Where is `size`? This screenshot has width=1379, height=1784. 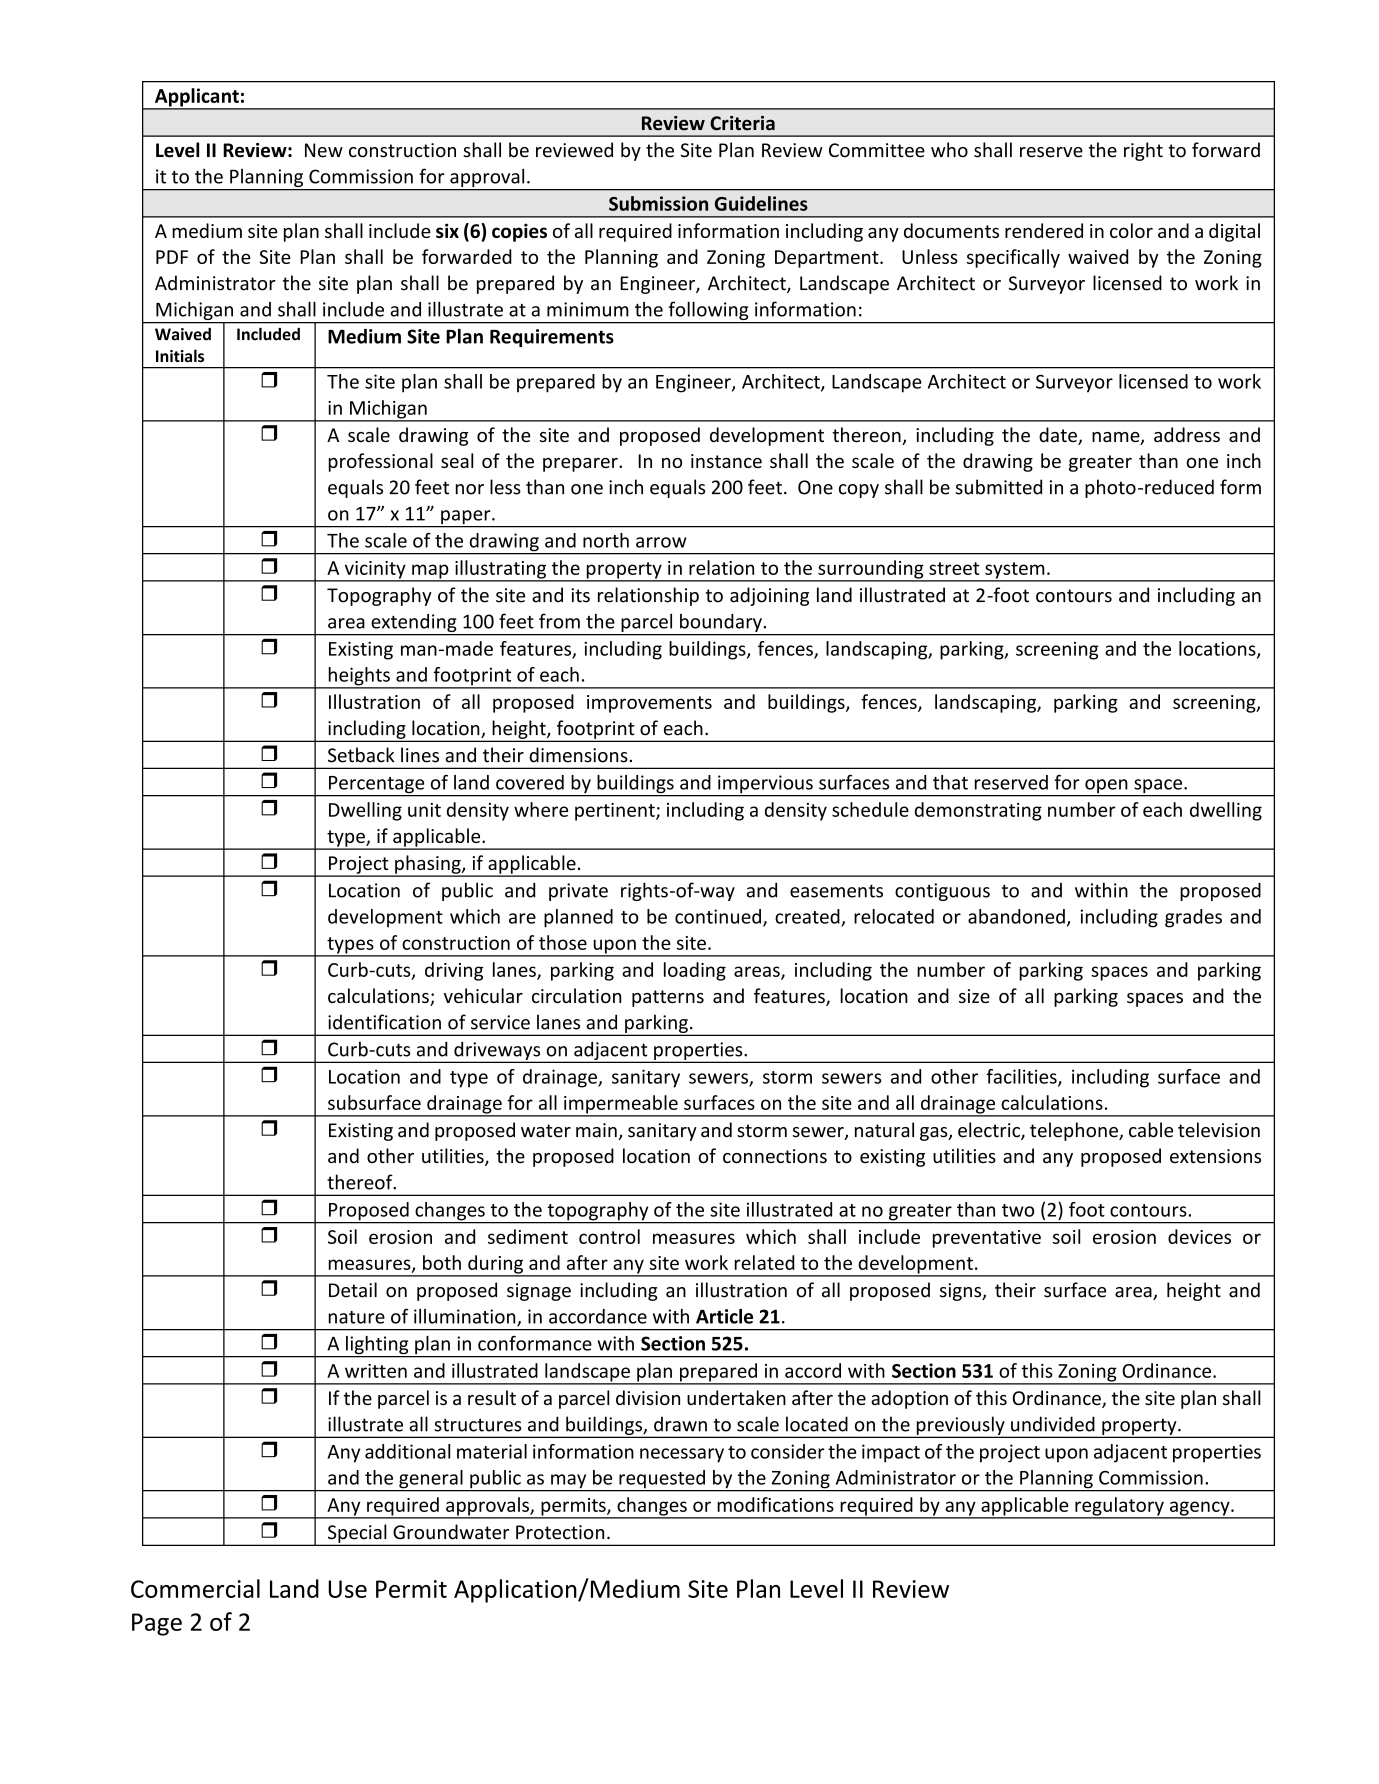
size is located at coordinates (974, 996).
